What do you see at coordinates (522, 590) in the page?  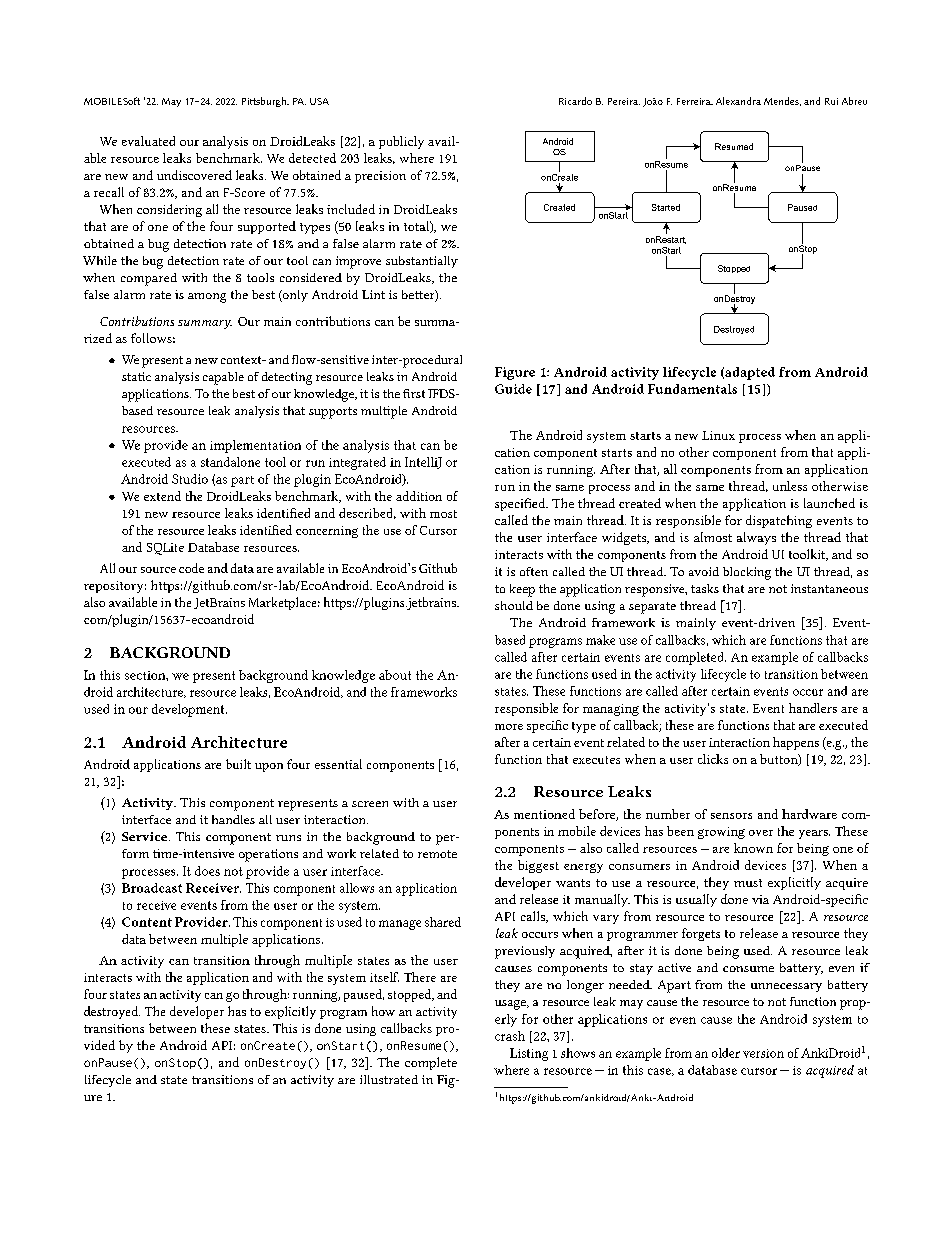 I see `keep` at bounding box center [522, 590].
